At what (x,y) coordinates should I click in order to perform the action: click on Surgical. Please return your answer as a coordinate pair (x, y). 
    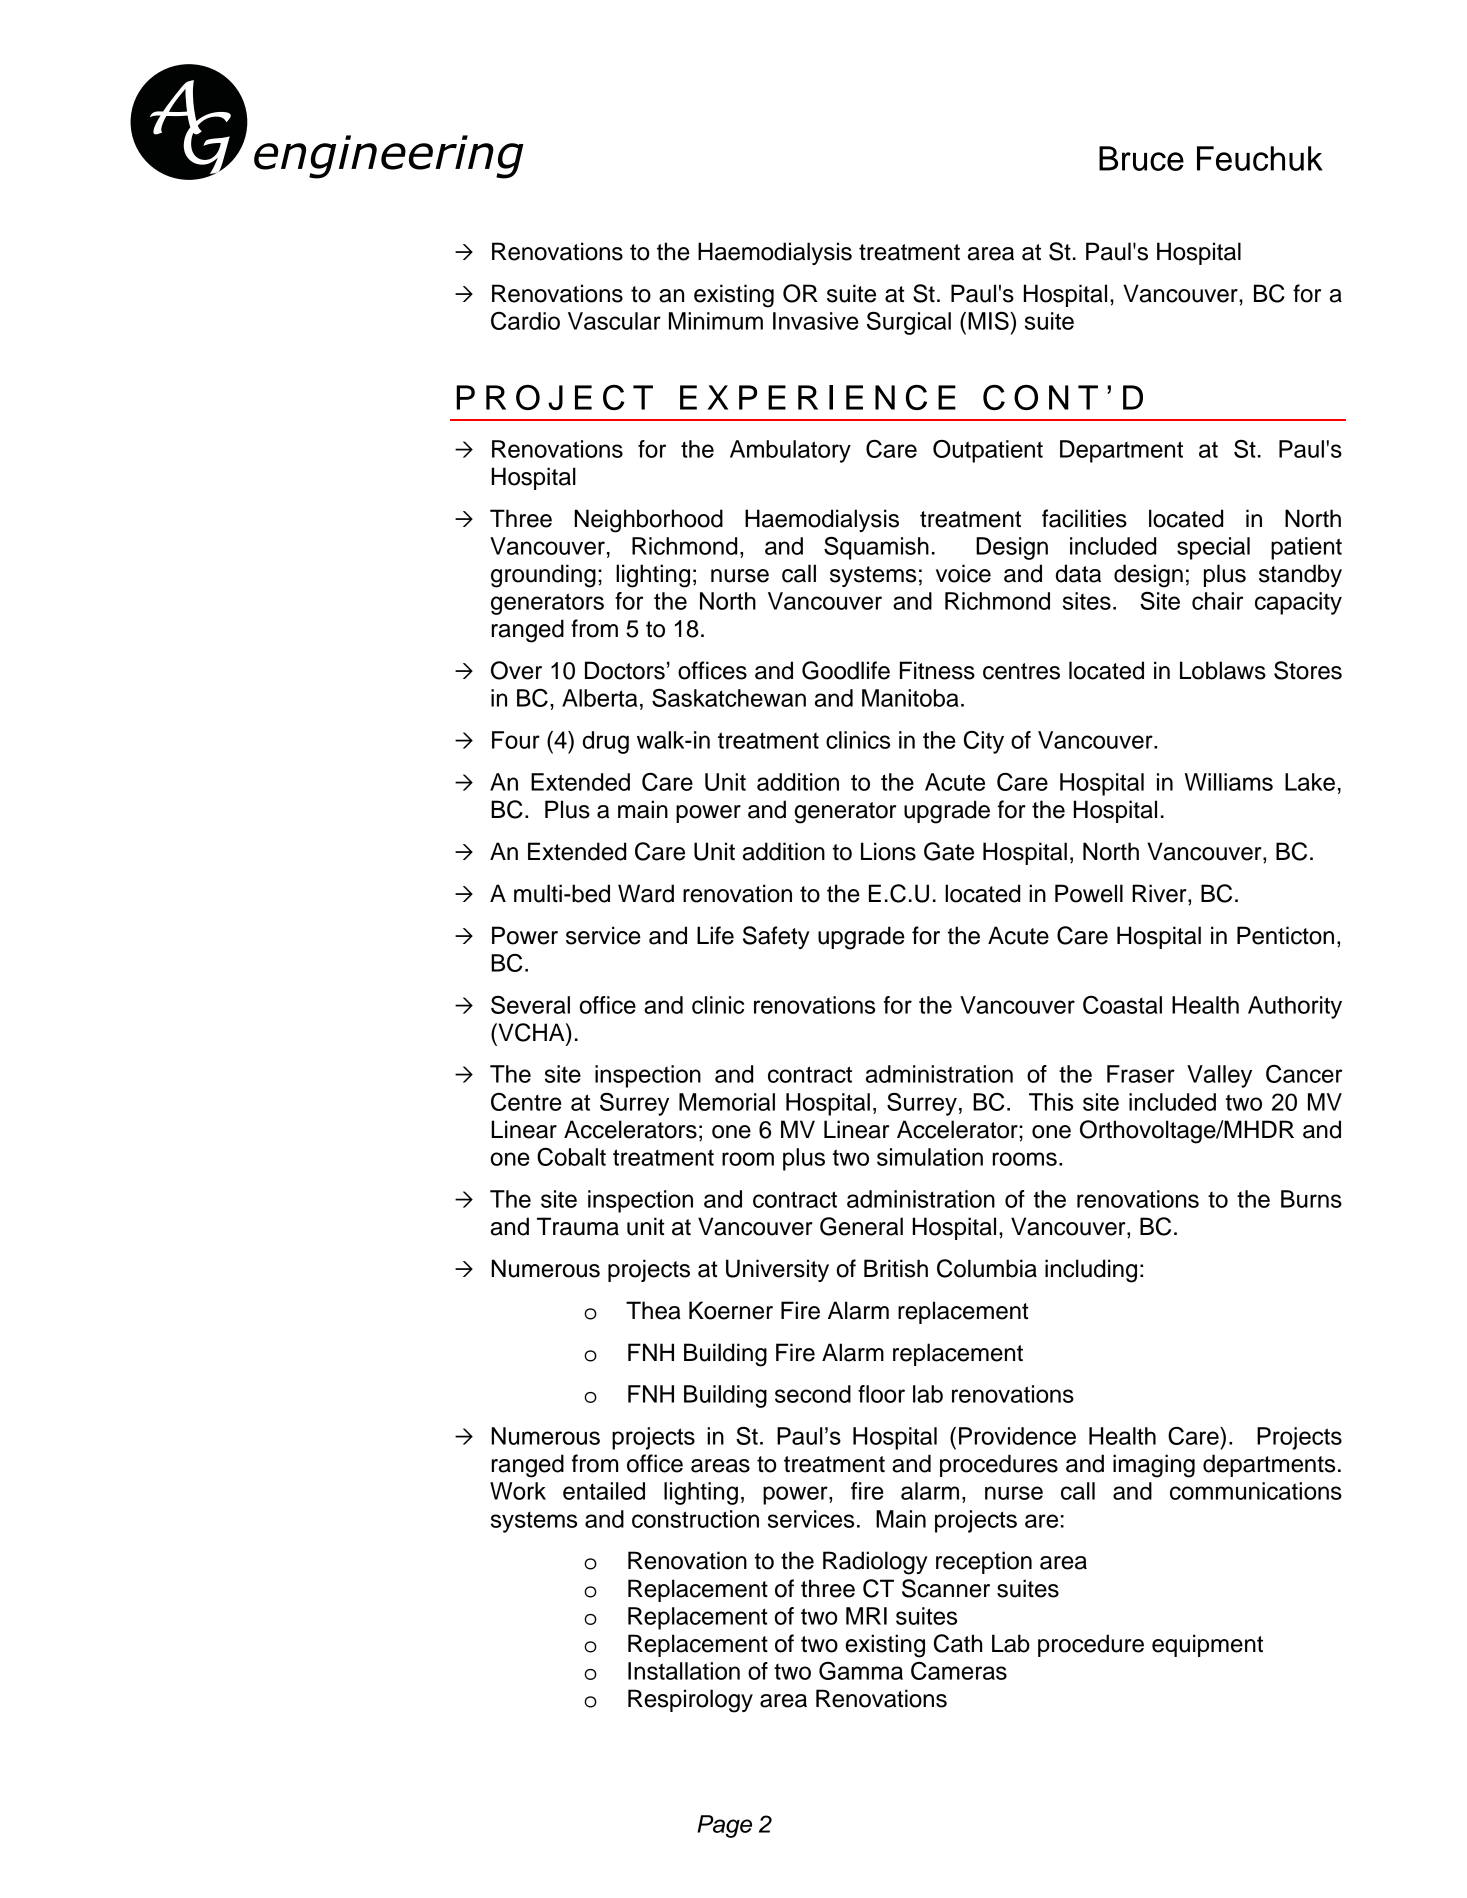
    Looking at the image, I should click on (909, 323).
